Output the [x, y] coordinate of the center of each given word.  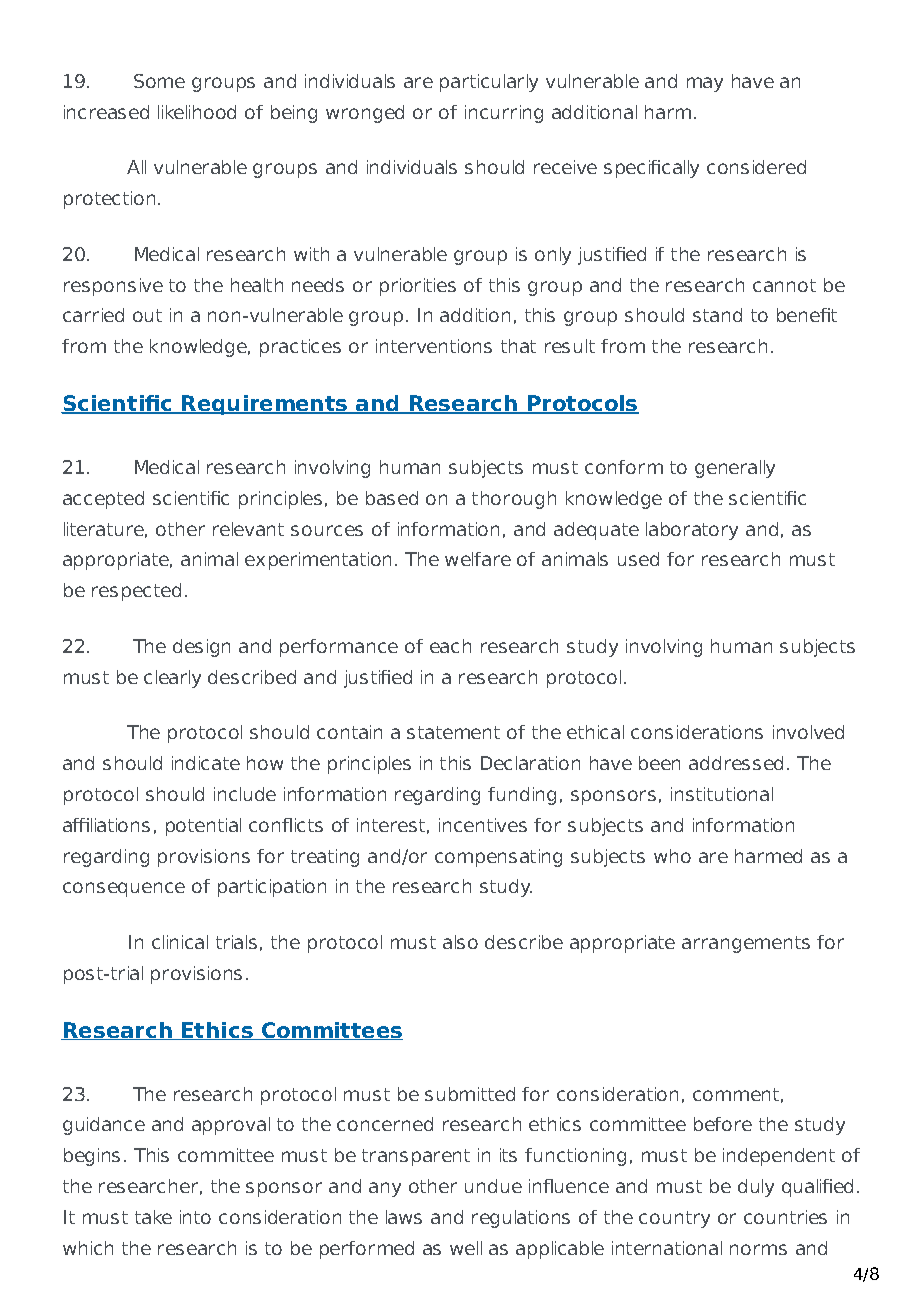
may [705, 84]
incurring [504, 114]
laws [404, 1217]
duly [756, 1188]
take [153, 1217]
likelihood [197, 112]
